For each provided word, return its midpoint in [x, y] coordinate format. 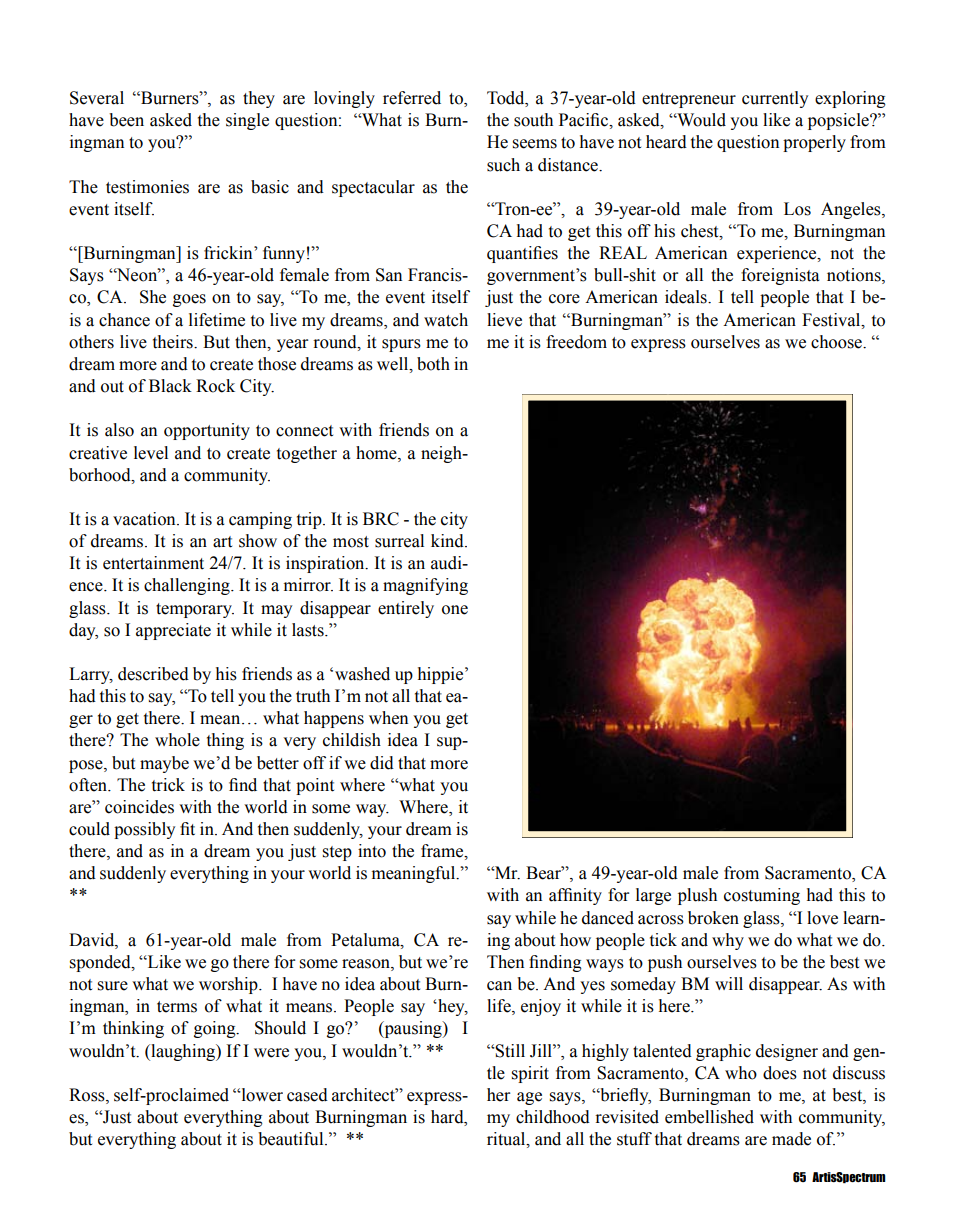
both [433, 364]
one [455, 610]
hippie [442, 675]
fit [187, 829]
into [372, 851]
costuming [762, 896]
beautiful [292, 1139]
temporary [195, 610]
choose [837, 342]
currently [775, 99]
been [126, 120]
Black [170, 386]
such [503, 165]
